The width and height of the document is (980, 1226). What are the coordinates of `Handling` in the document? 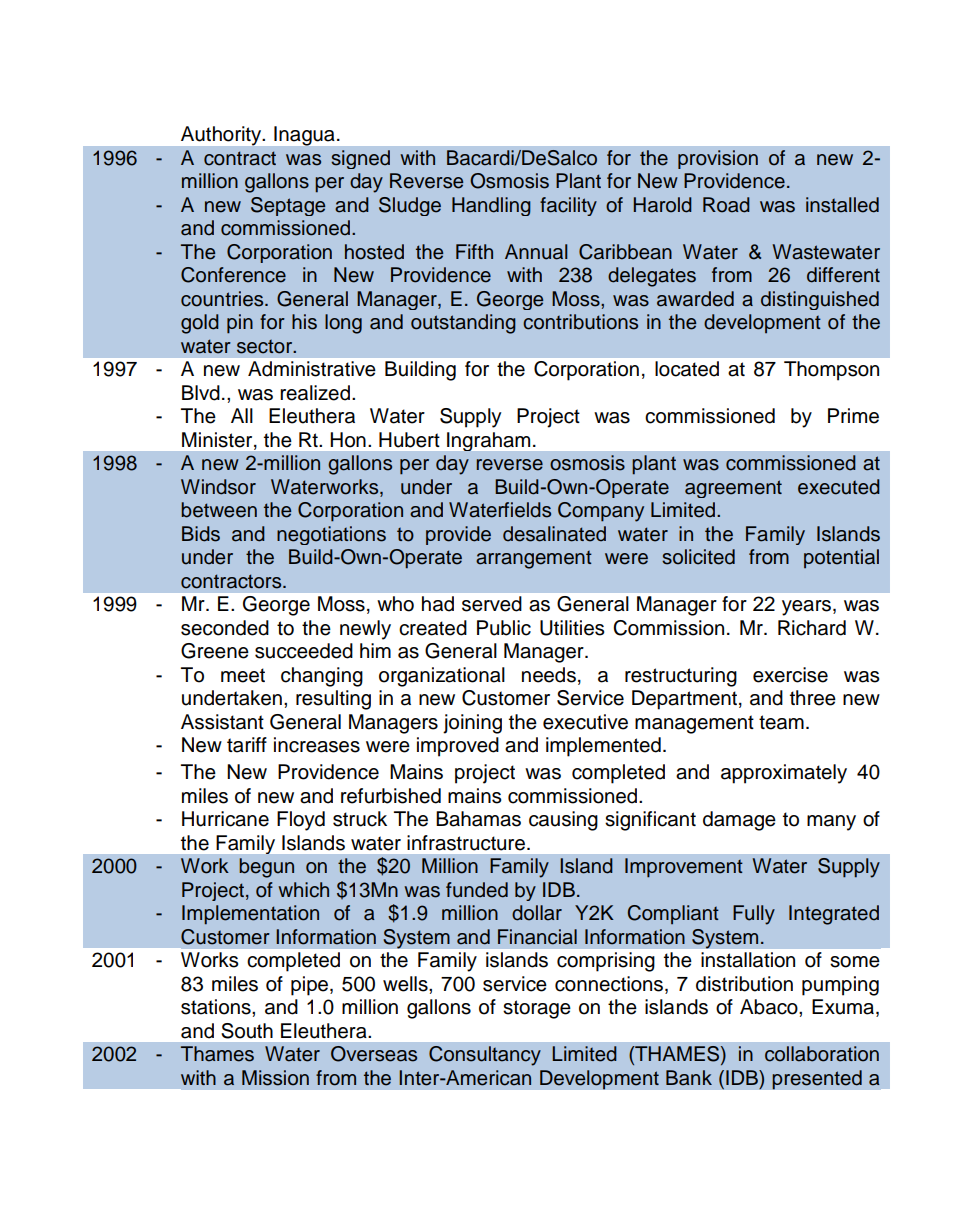 It's located at (491, 206).
